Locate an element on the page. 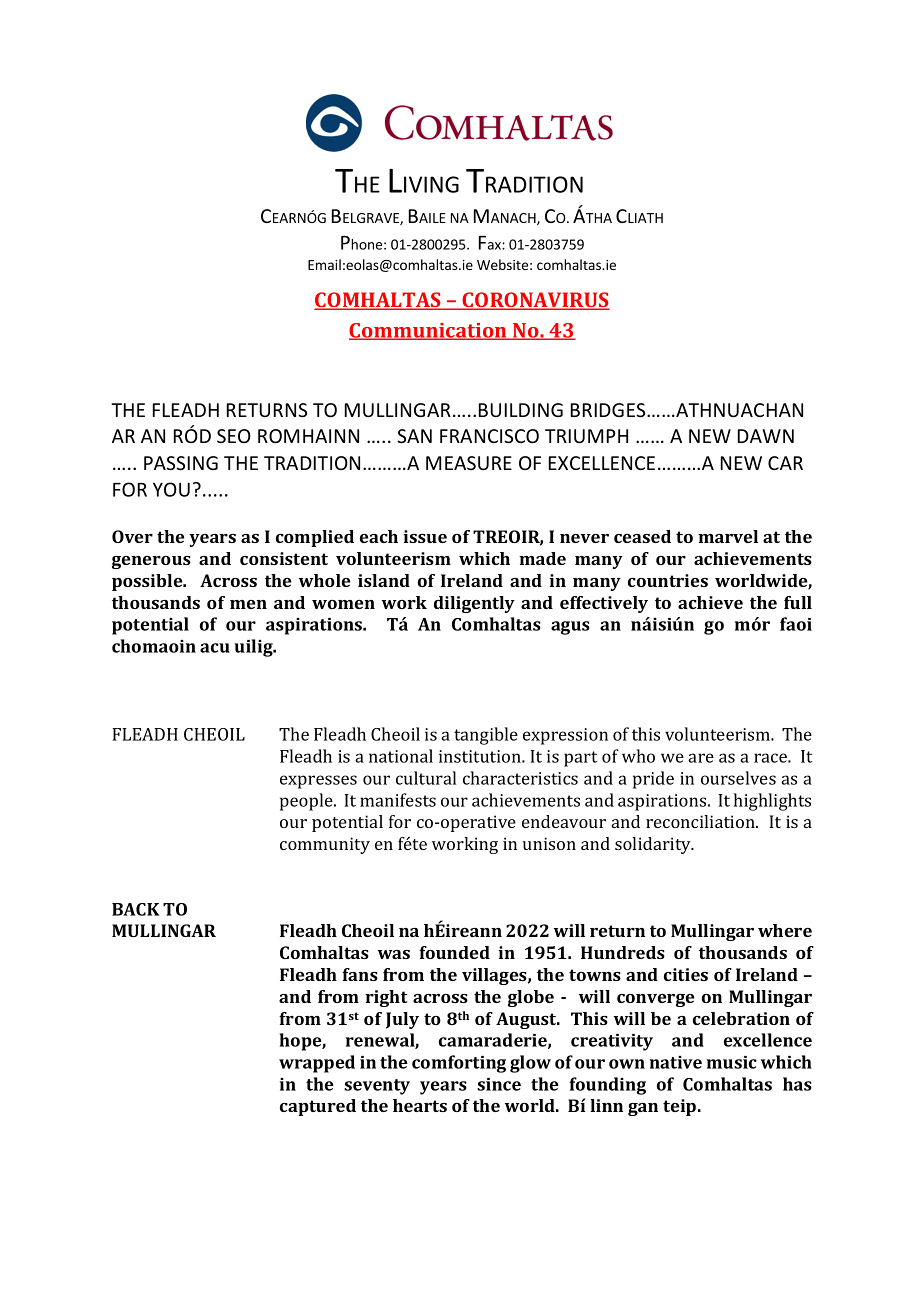 This image has height=1308, width=924. Communication is located at coordinates (429, 331).
